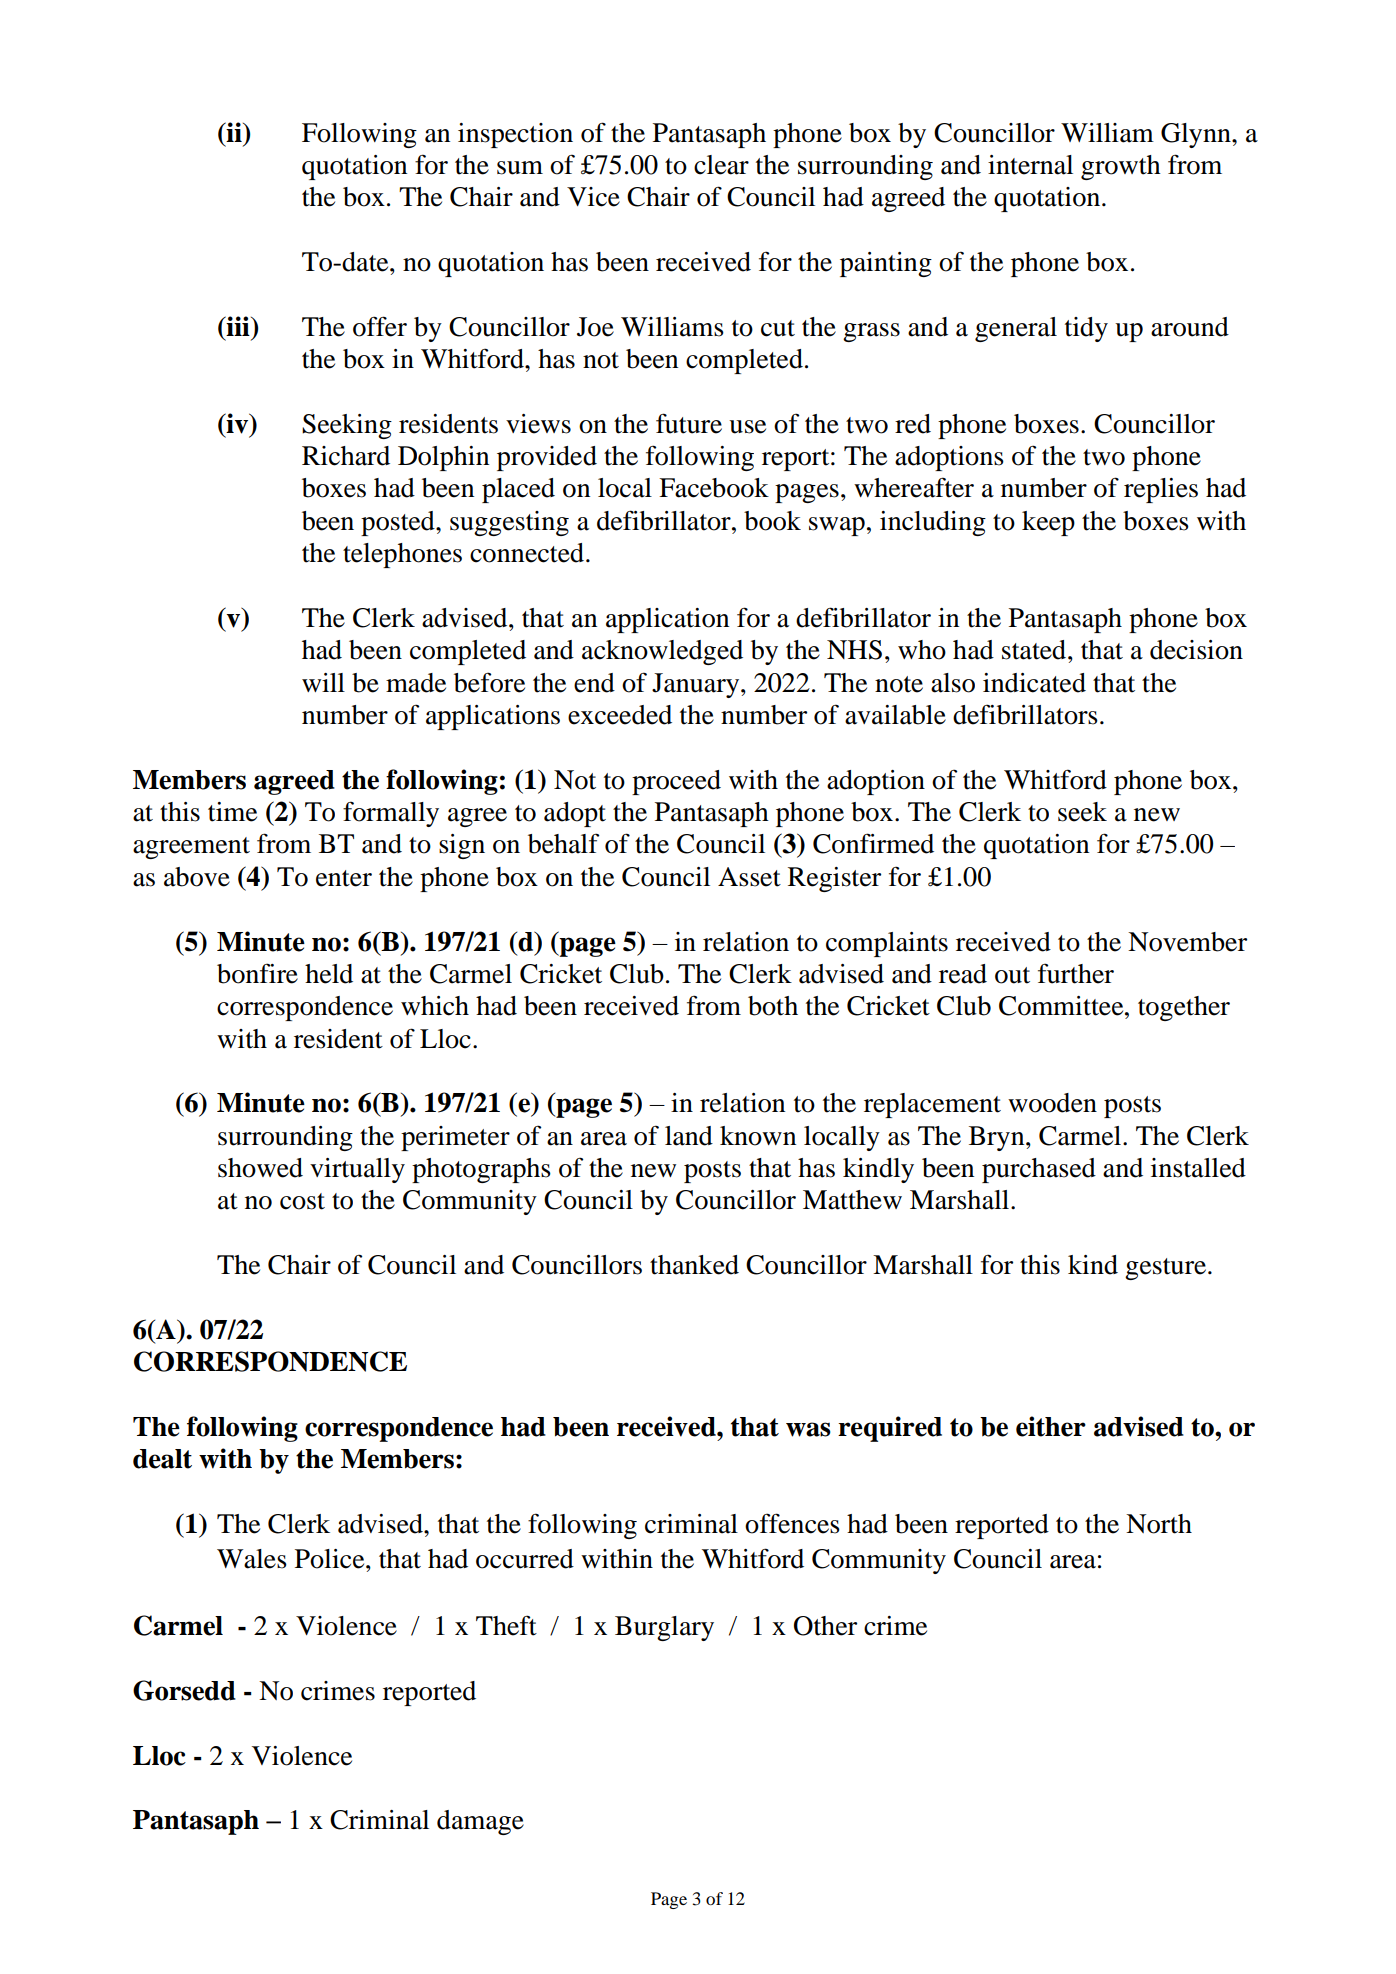  What do you see at coordinates (1034, 683) in the screenshot?
I see `indicated` at bounding box center [1034, 683].
